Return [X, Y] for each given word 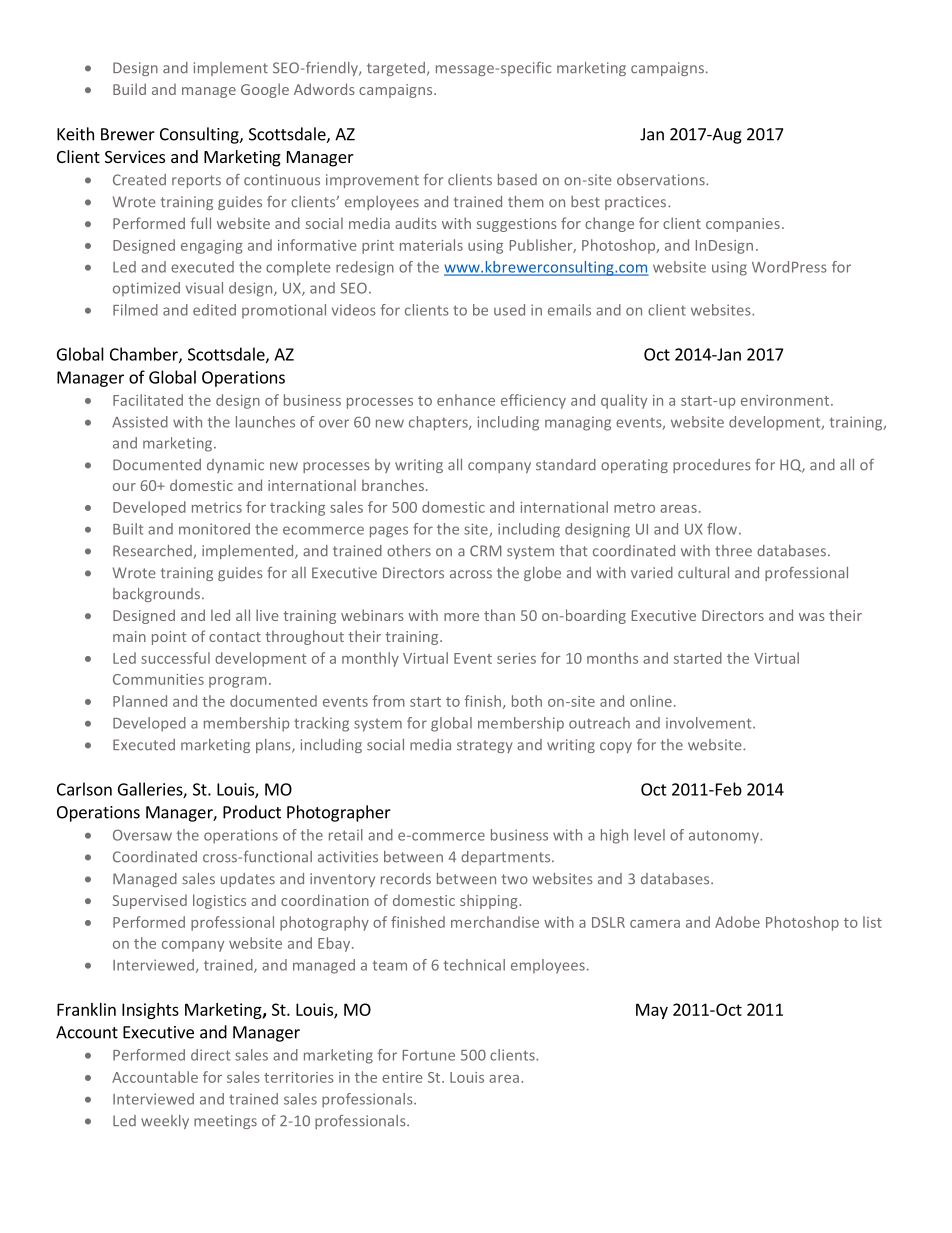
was [812, 617]
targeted [397, 69]
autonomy [725, 837]
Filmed [135, 310]
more [461, 617]
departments [507, 858]
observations [662, 180]
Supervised [149, 902]
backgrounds [158, 595]
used [509, 310]
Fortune [429, 1055]
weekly [165, 1122]
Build [129, 89]
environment [786, 400]
